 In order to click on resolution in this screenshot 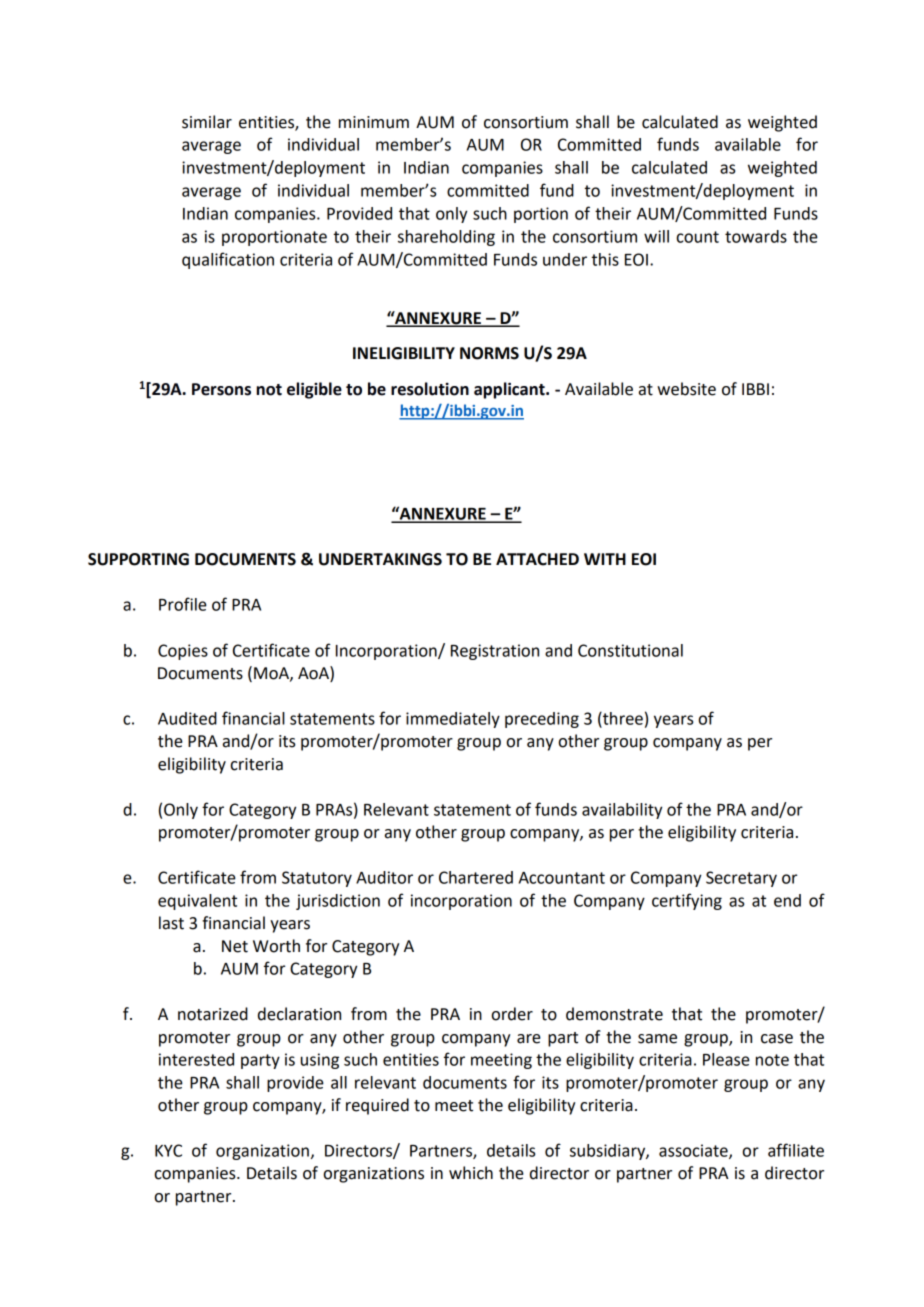, I will do `click(430, 389)`.
